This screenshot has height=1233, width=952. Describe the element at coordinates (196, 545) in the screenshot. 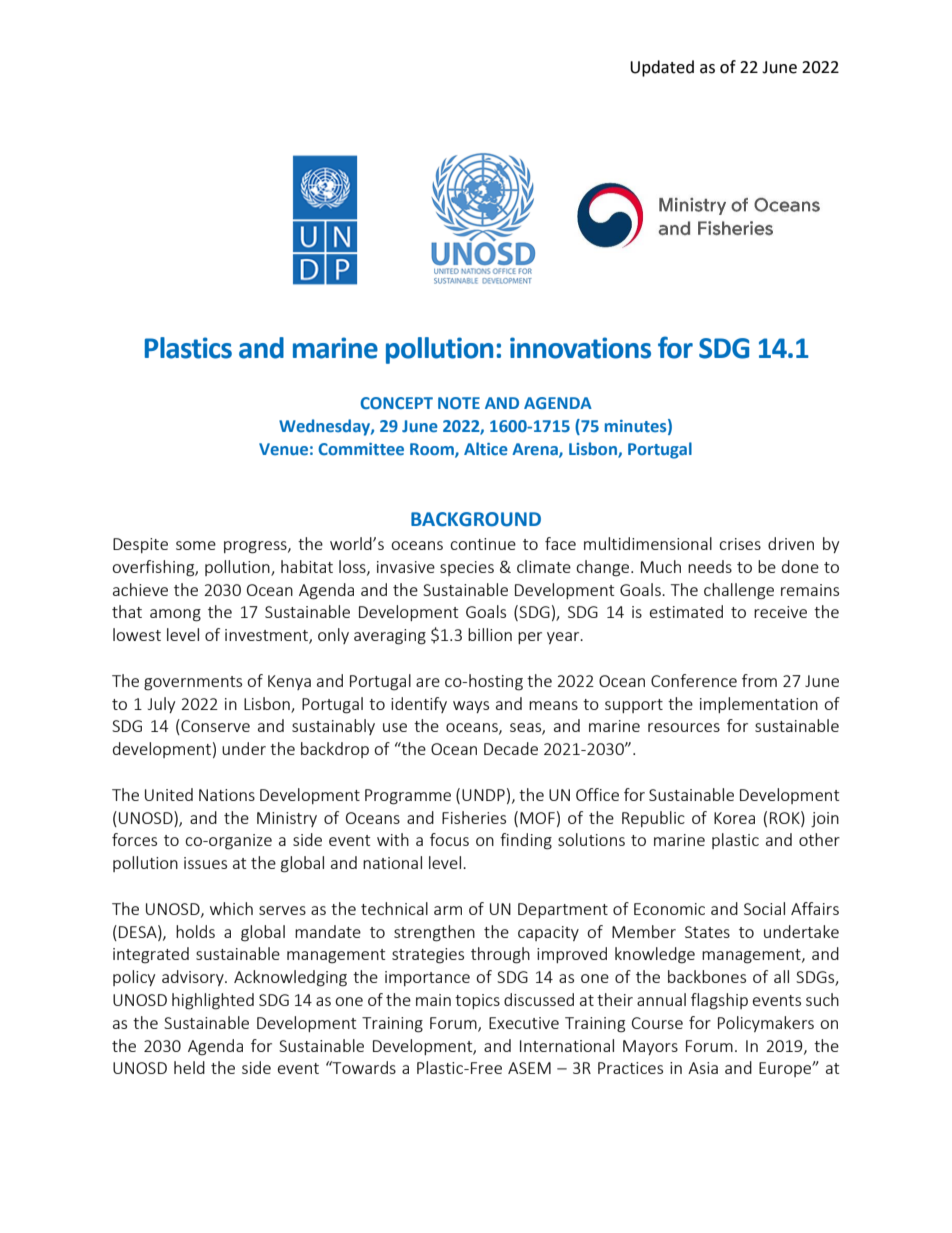

I see `some` at that location.
